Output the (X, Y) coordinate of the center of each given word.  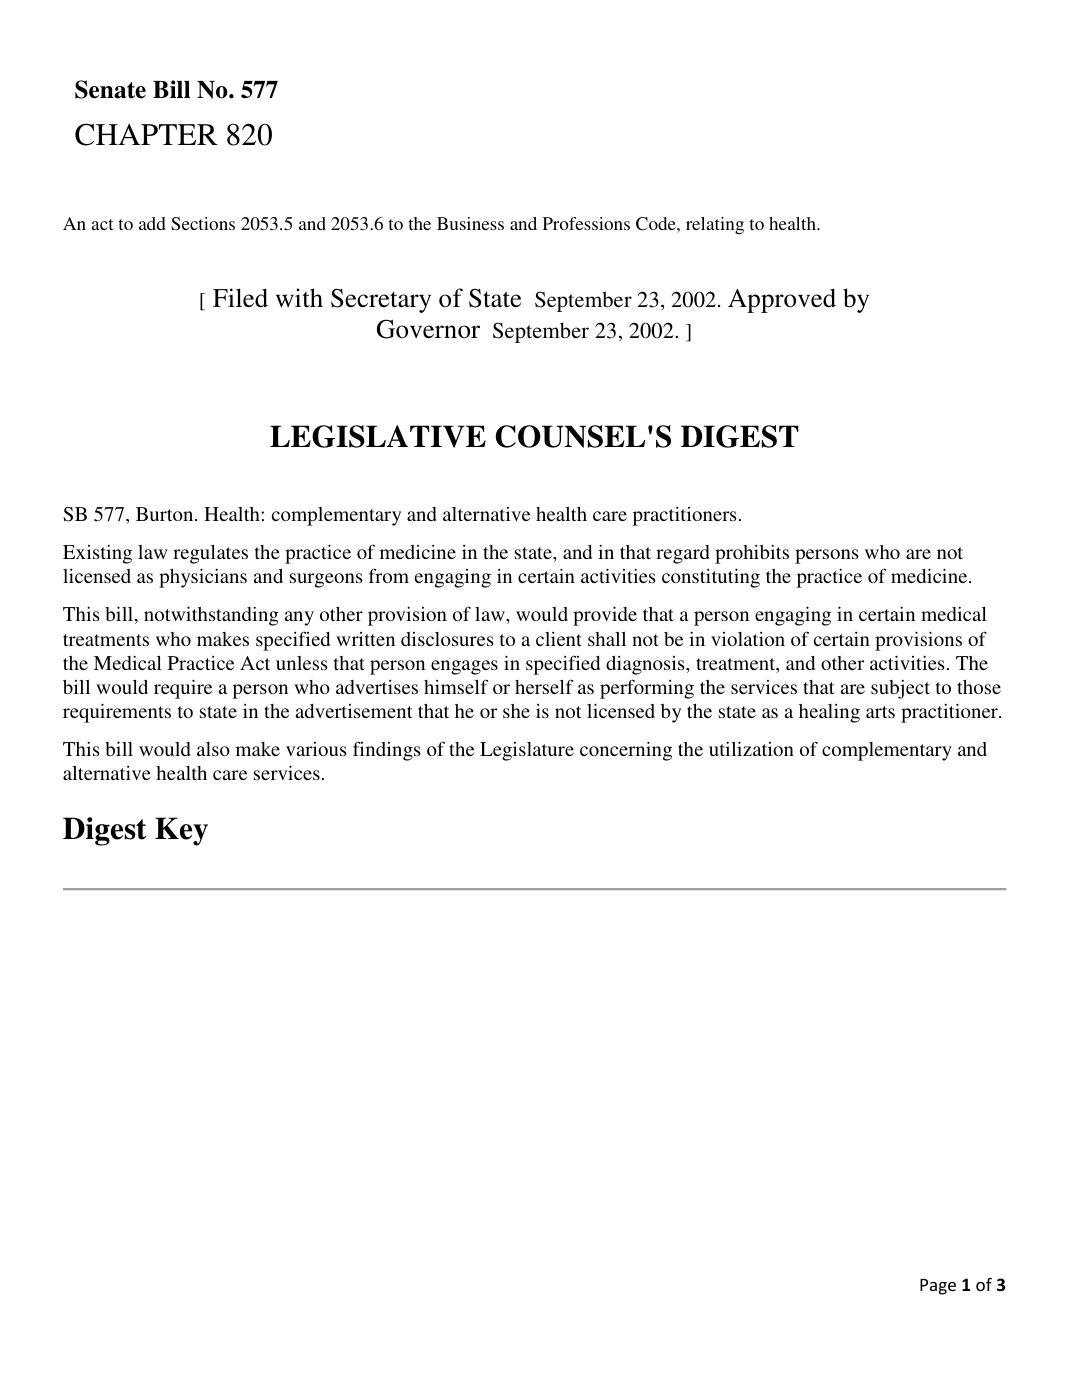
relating (715, 225)
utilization (751, 748)
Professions (586, 223)
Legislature (527, 751)
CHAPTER (146, 134)
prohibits (752, 554)
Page (938, 1287)
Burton (166, 514)
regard (683, 554)
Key (181, 831)
